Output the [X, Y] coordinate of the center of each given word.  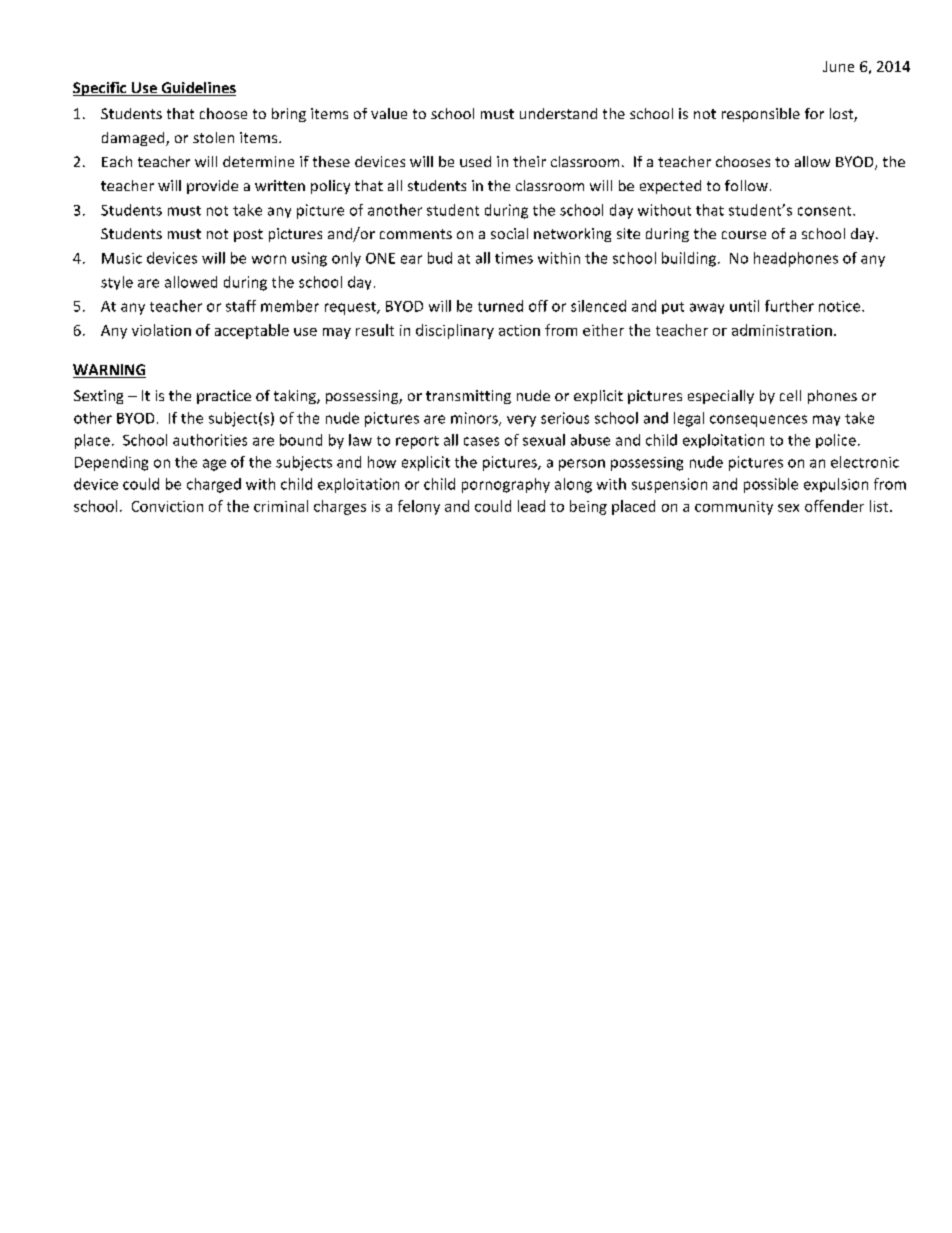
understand [558, 113]
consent [826, 211]
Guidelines [197, 89]
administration [782, 330]
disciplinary [455, 331]
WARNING [109, 371]
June [838, 66]
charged [214, 485]
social [509, 233]
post [248, 235]
